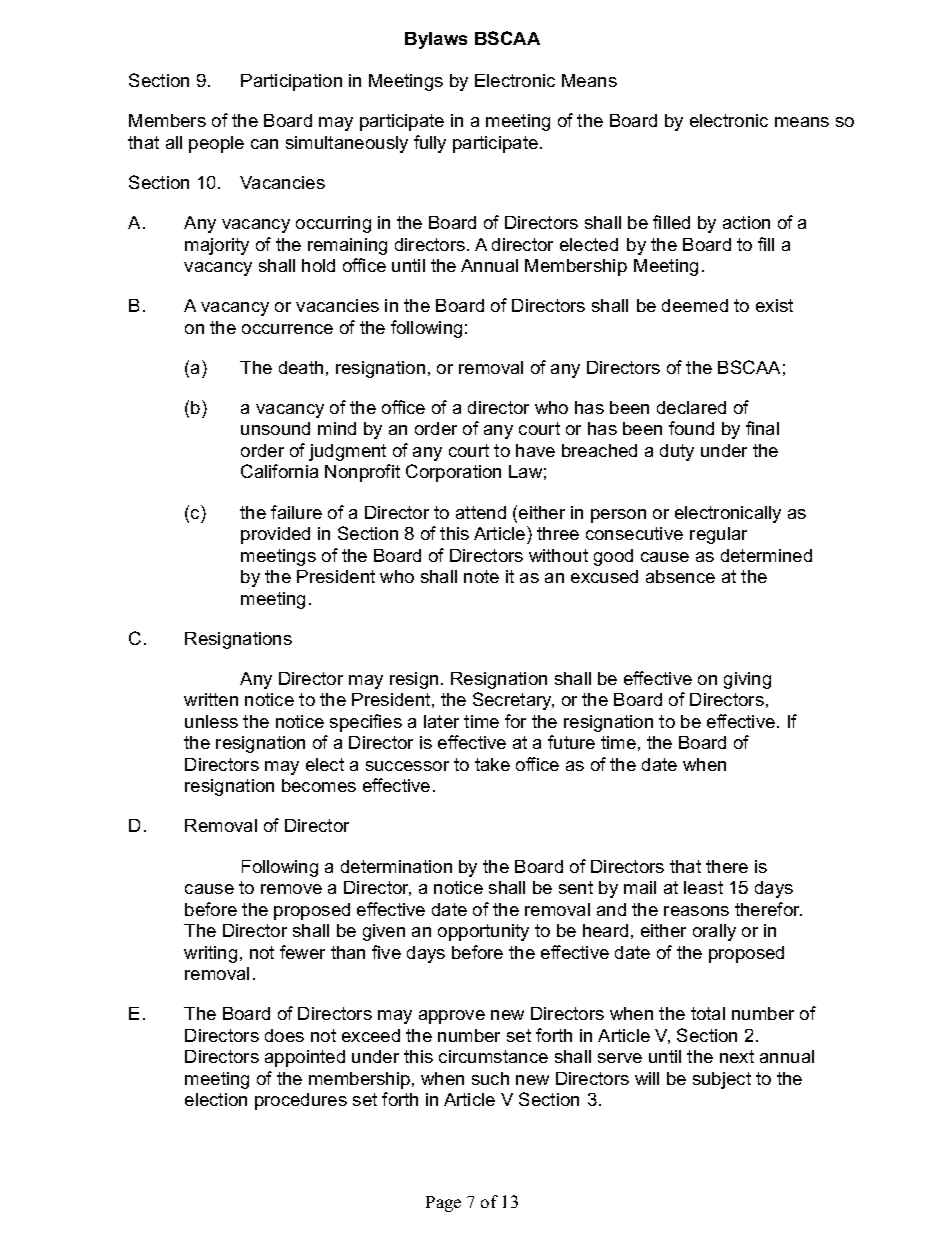 This screenshot has height=1233, width=952. I want to click on Participation, so click(291, 82).
